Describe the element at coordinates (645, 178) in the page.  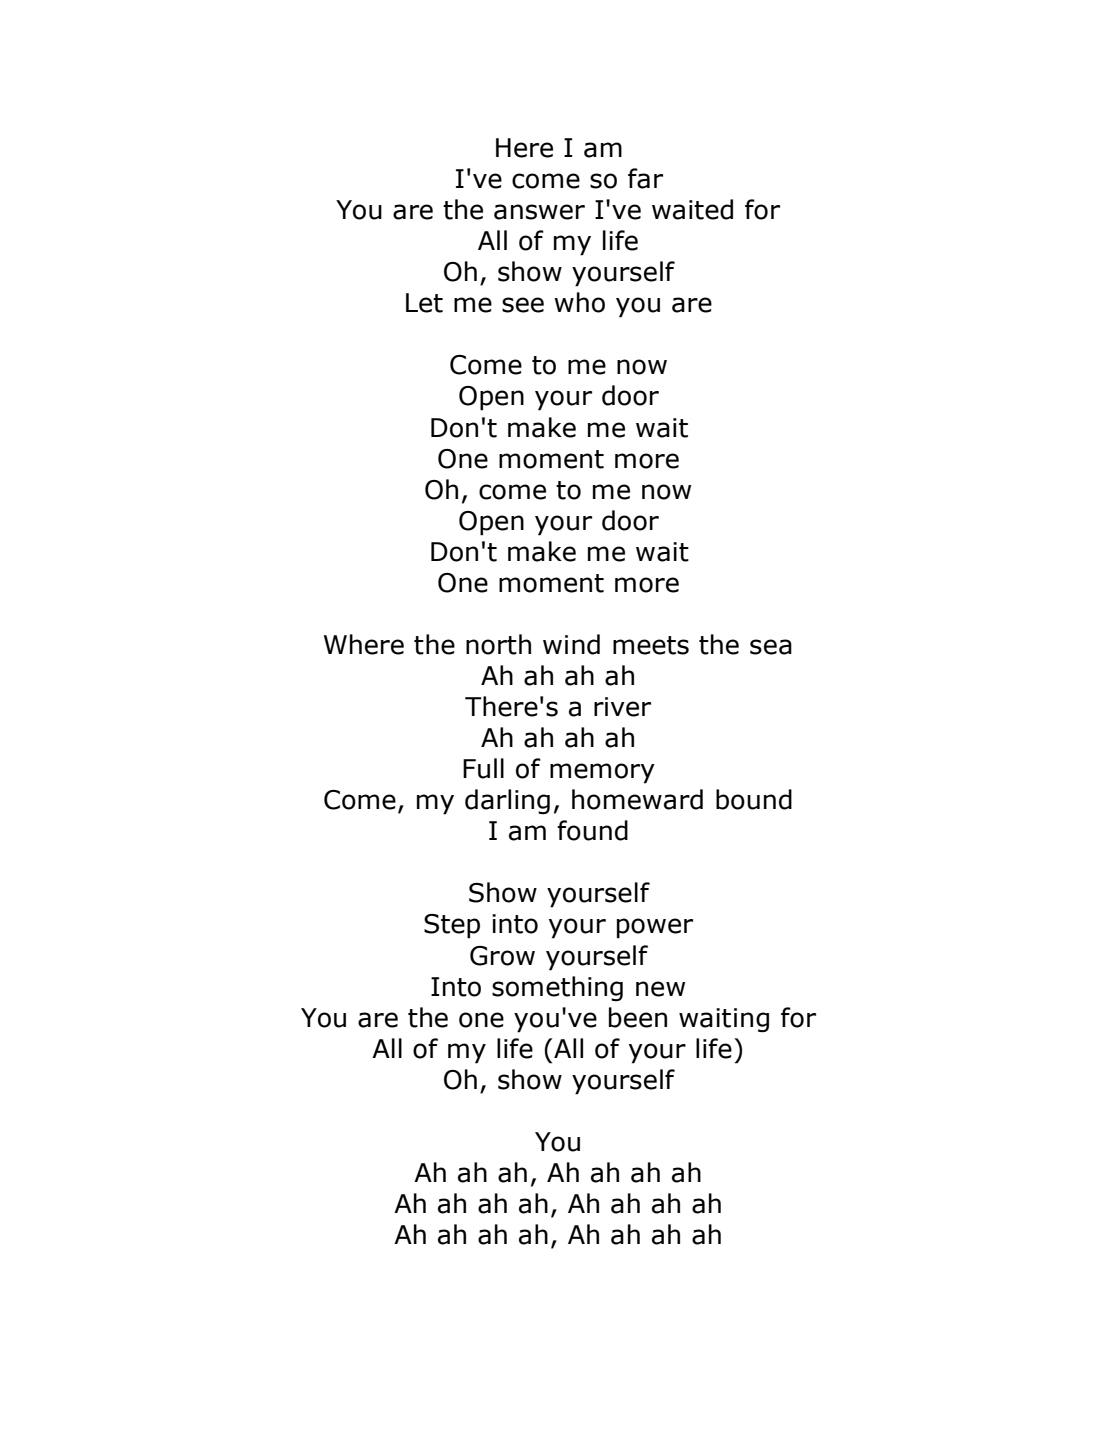
I see `far` at that location.
